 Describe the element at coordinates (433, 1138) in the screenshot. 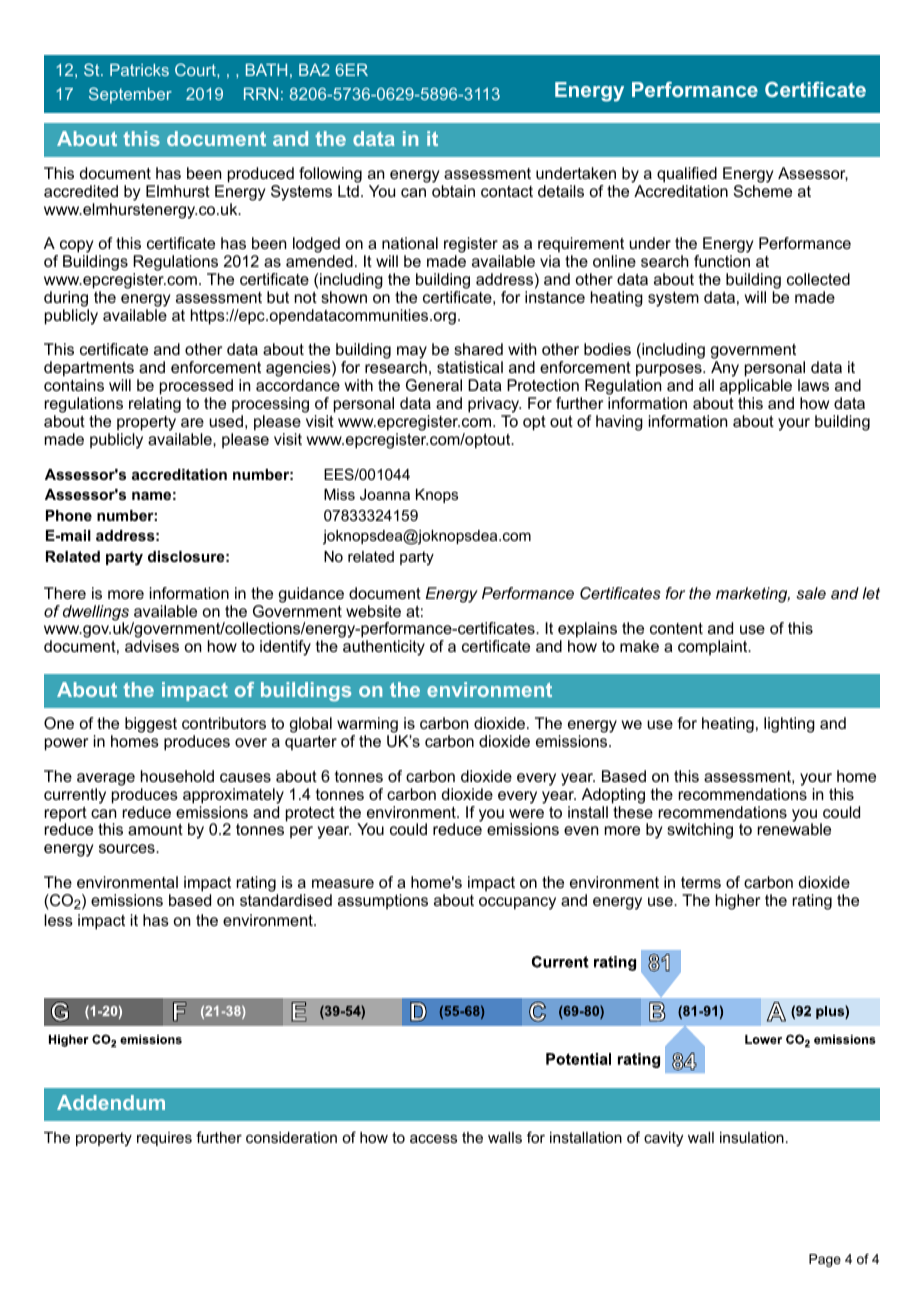

I see `access` at that location.
